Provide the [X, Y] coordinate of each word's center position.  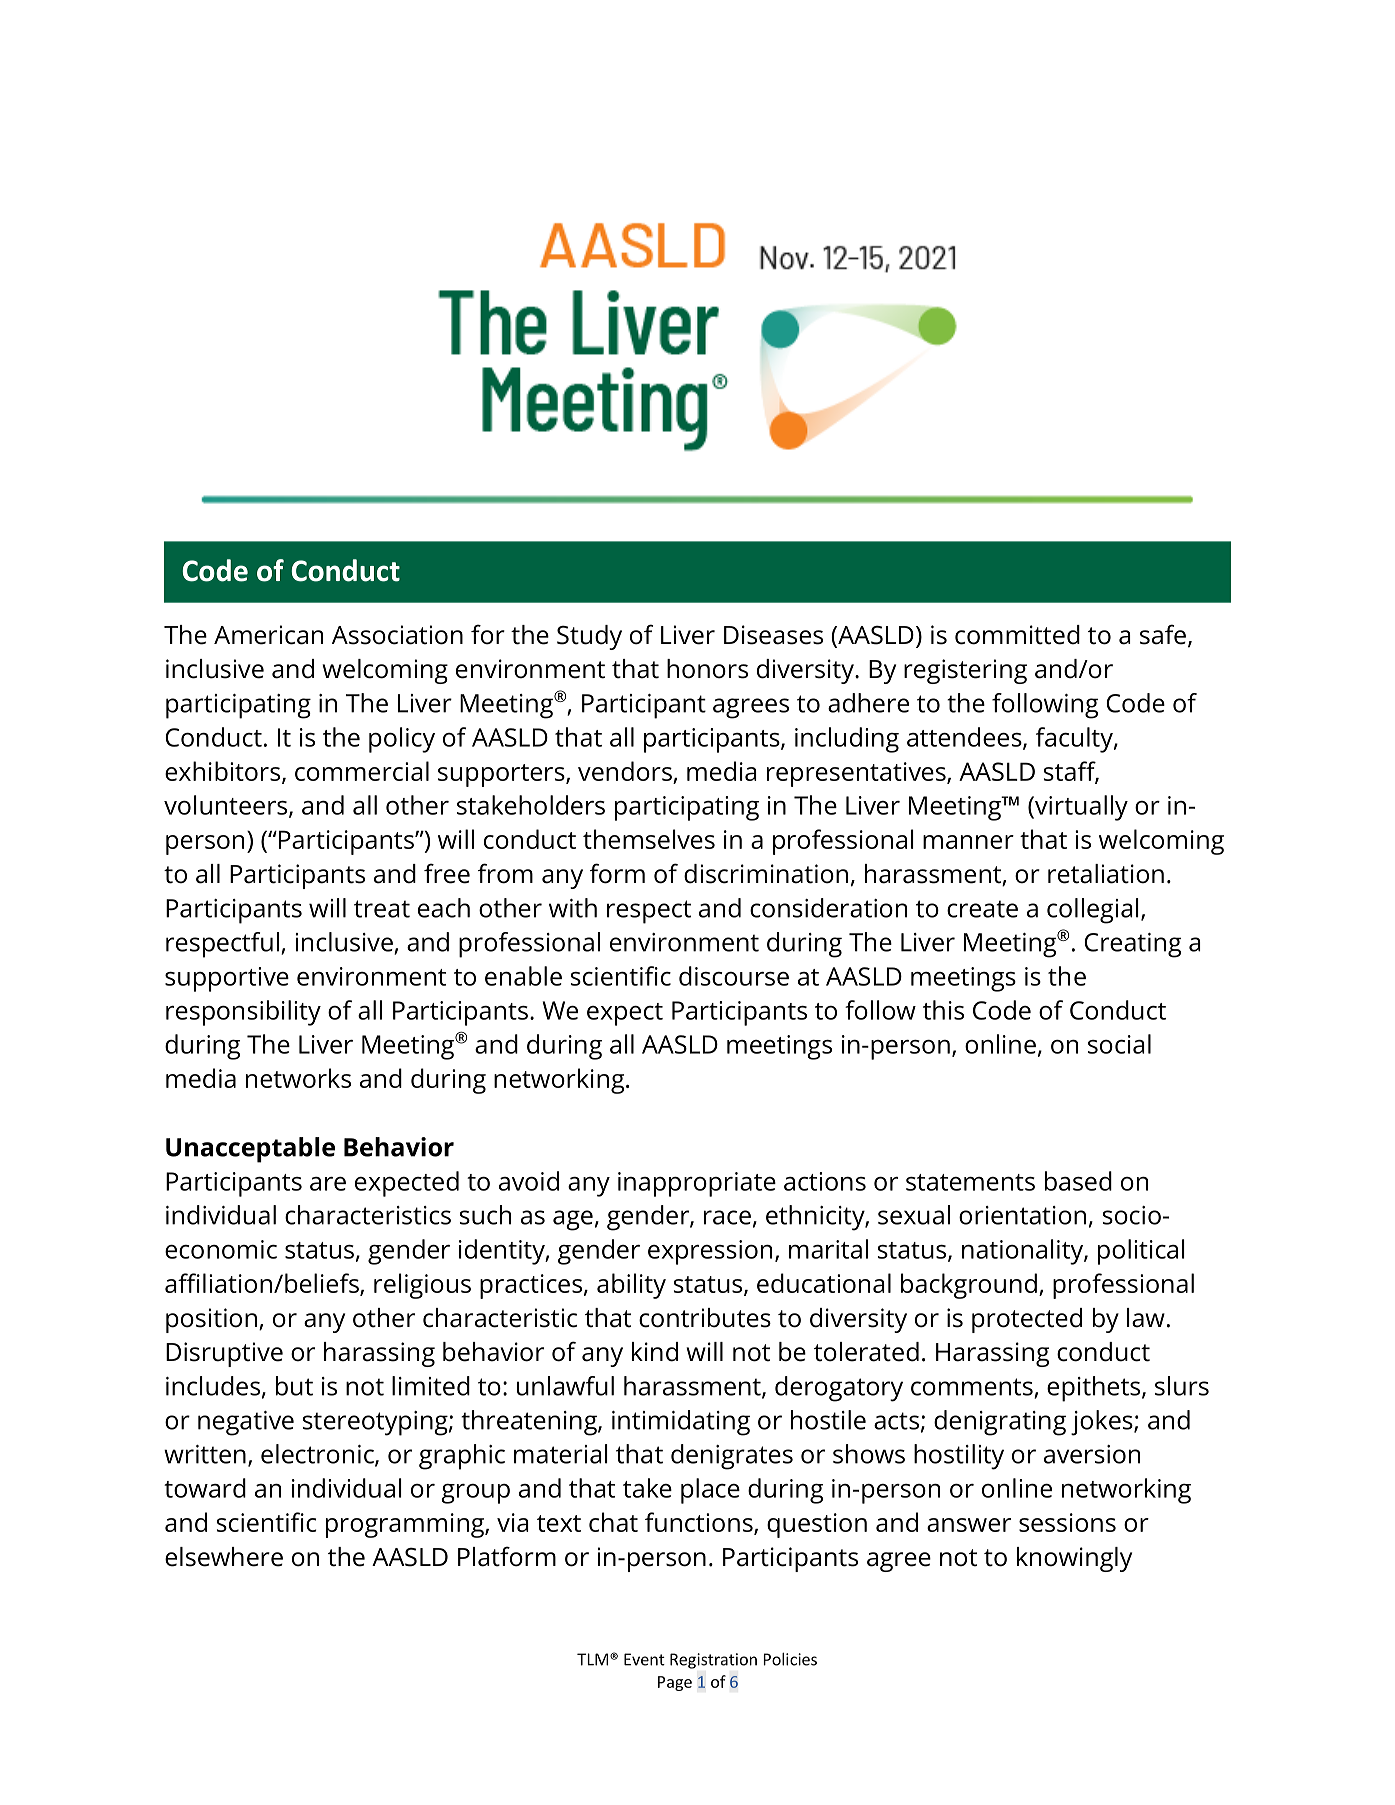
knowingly [1074, 1559]
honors [707, 669]
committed [1017, 635]
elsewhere [224, 1557]
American [268, 635]
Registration [713, 1661]
